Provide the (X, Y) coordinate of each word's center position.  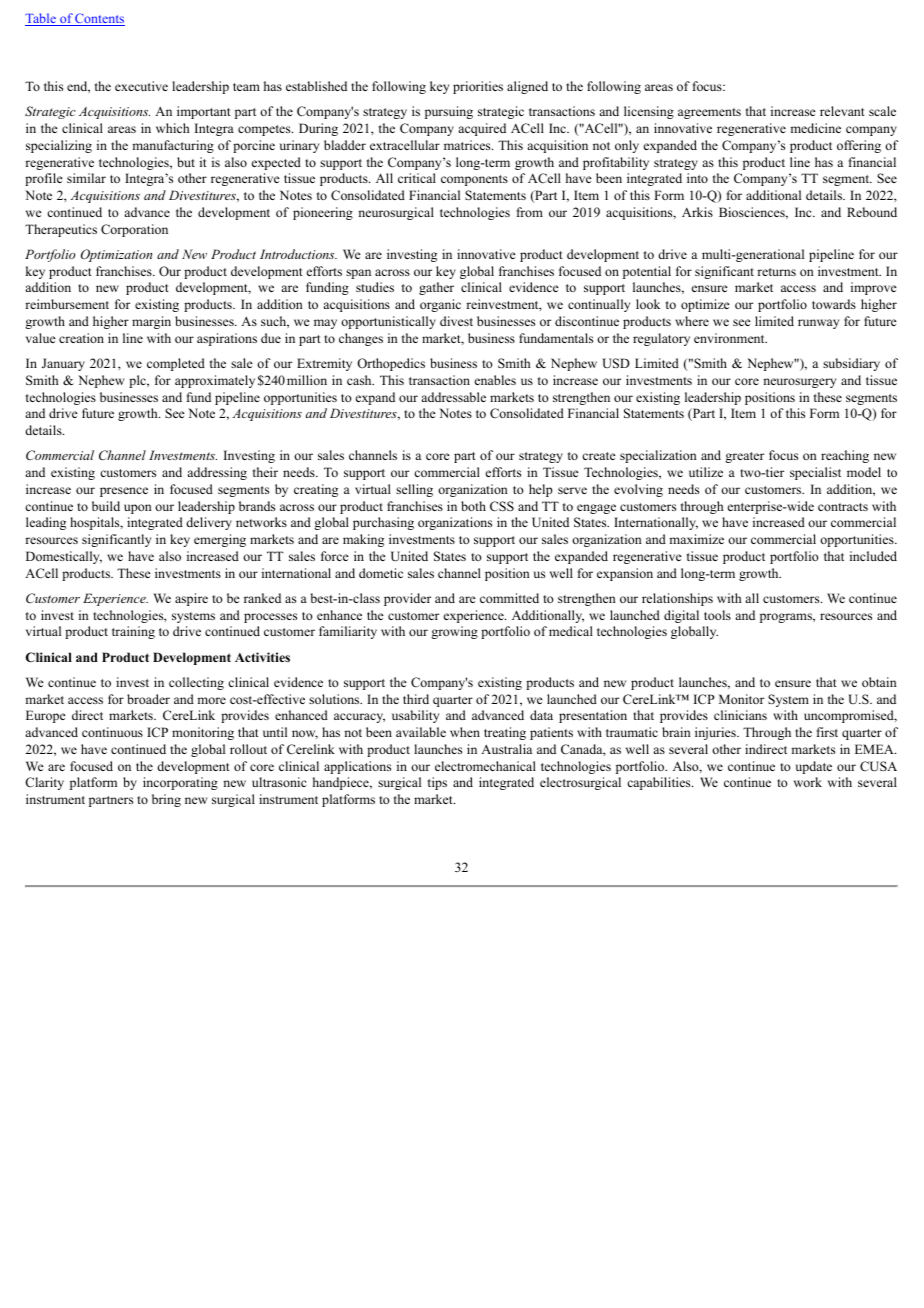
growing (454, 632)
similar (86, 178)
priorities (478, 87)
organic (440, 305)
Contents (99, 19)
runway (818, 324)
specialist (815, 473)
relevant (842, 111)
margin (151, 322)
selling (414, 490)
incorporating (180, 783)
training (133, 632)
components (474, 180)
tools (717, 615)
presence (124, 492)
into (697, 178)
